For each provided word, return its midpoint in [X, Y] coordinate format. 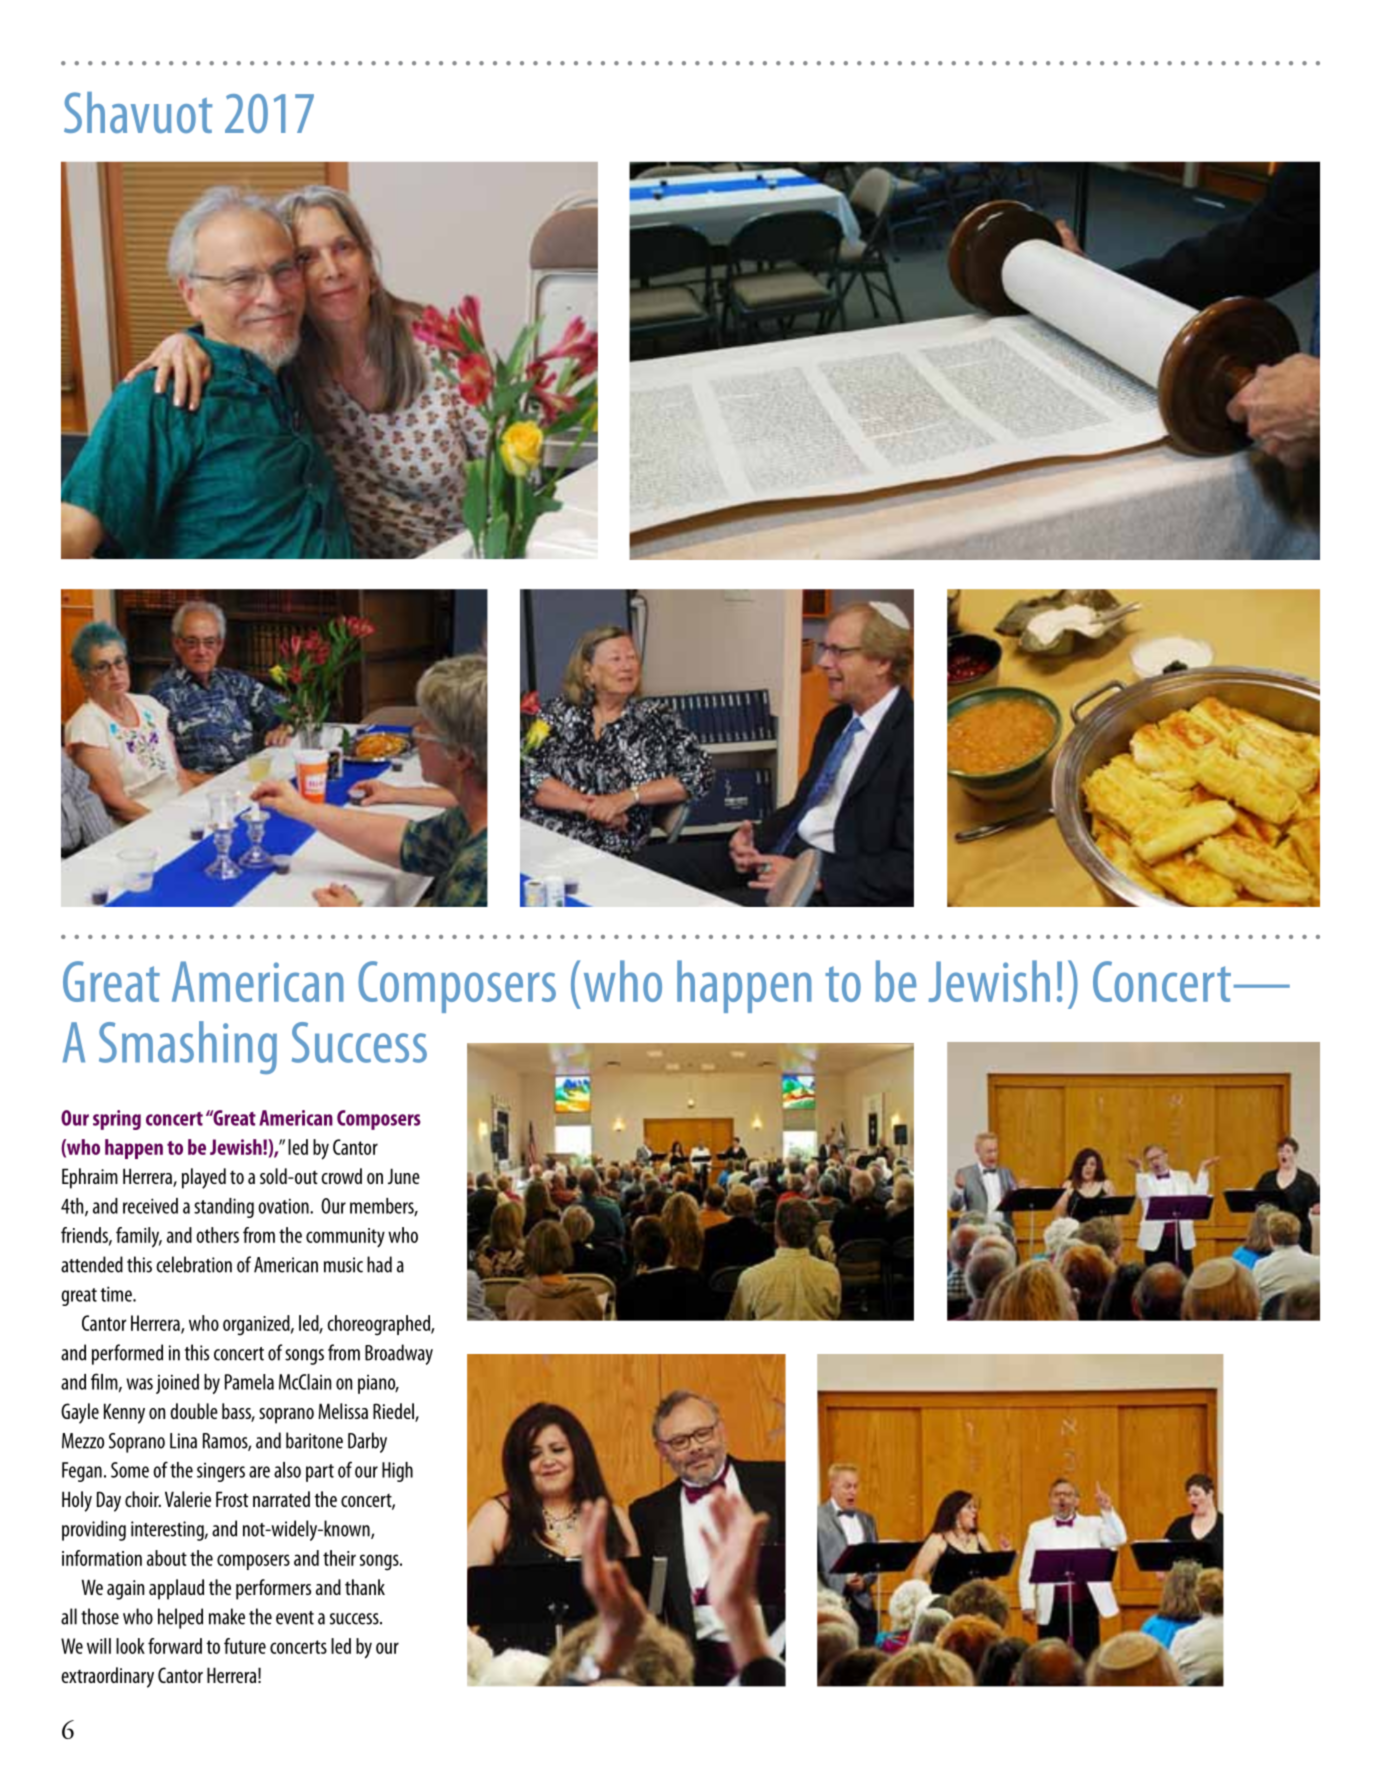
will [99, 1646]
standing [224, 1208]
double [194, 1411]
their [339, 1558]
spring [117, 1120]
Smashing [188, 1047]
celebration [194, 1264]
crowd [341, 1176]
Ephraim [90, 1178]
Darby [367, 1442]
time [117, 1294]
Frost [232, 1499]
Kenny [124, 1413]
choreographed [379, 1325]
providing [94, 1530]
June [404, 1176]
